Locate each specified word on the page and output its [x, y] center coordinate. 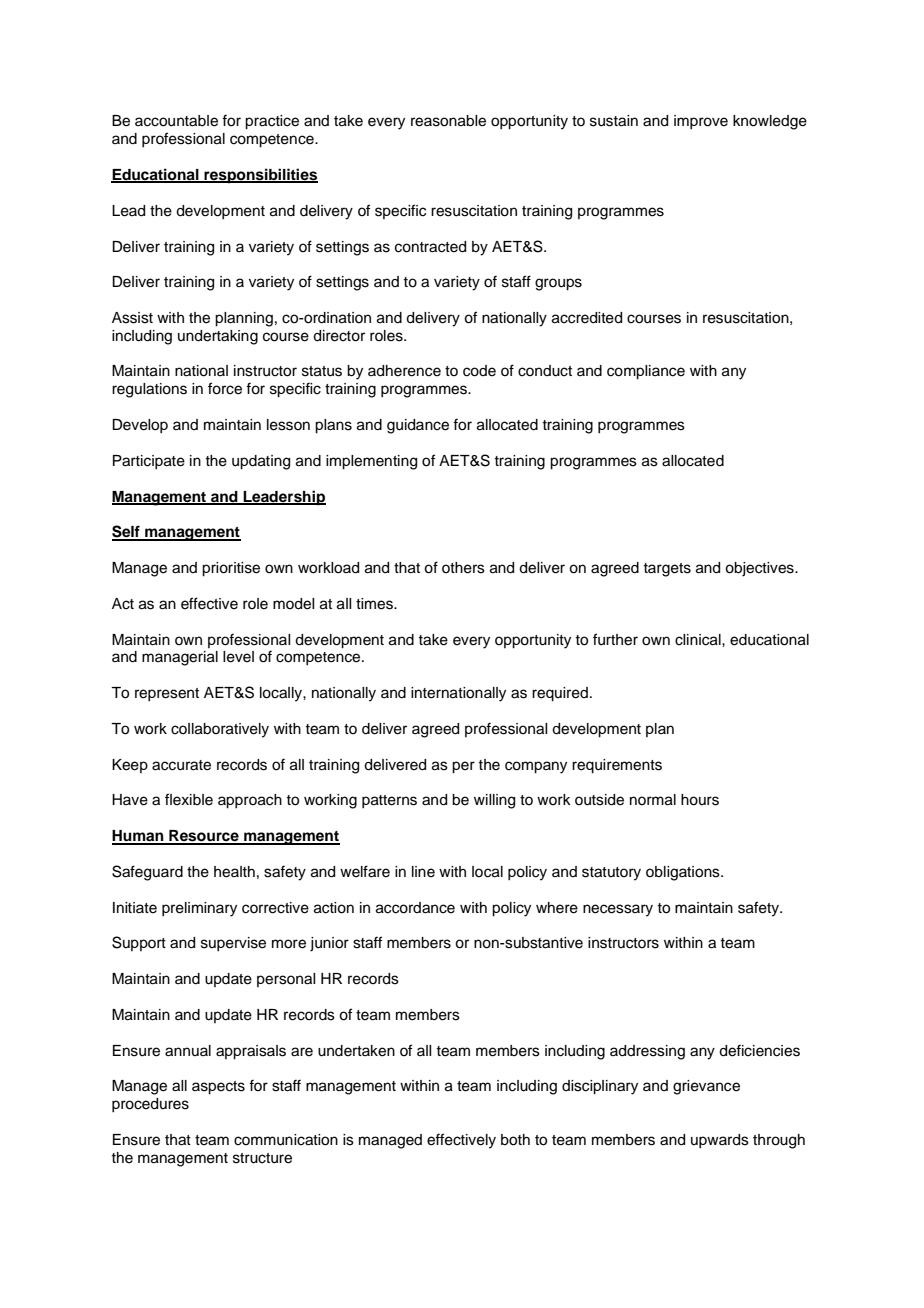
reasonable [448, 121]
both [515, 1140]
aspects [218, 1088]
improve [701, 122]
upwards [720, 1141]
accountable [176, 121]
